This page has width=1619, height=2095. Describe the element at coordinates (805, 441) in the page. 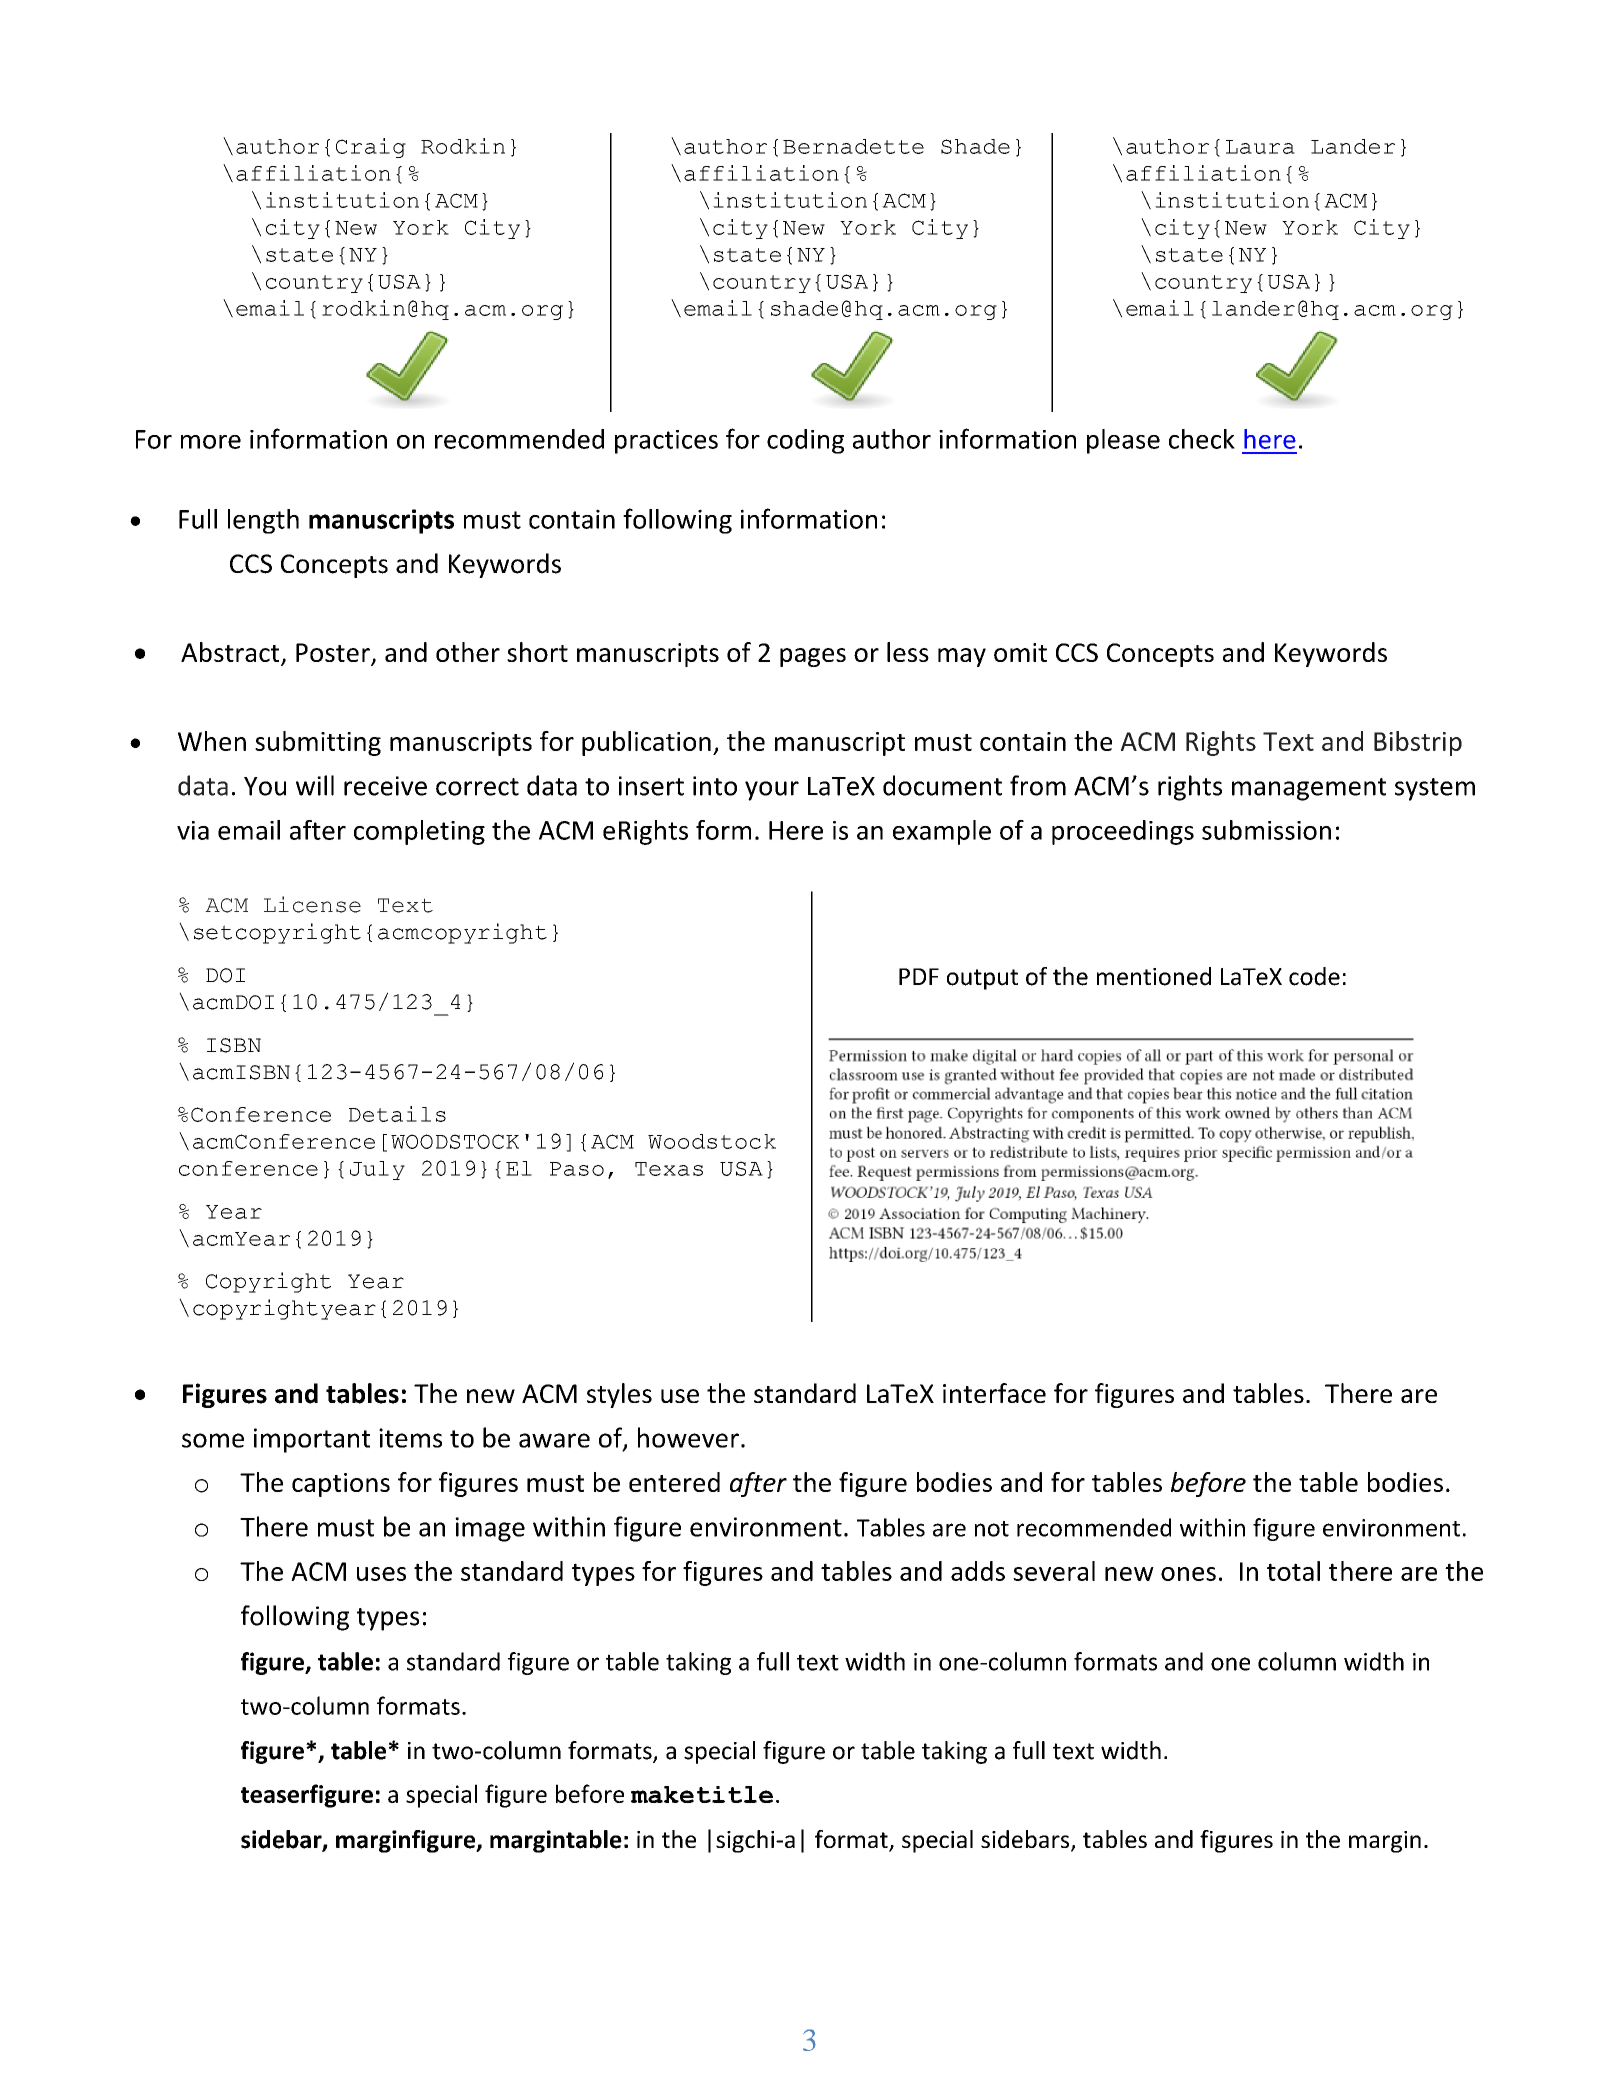

I see `coding` at that location.
